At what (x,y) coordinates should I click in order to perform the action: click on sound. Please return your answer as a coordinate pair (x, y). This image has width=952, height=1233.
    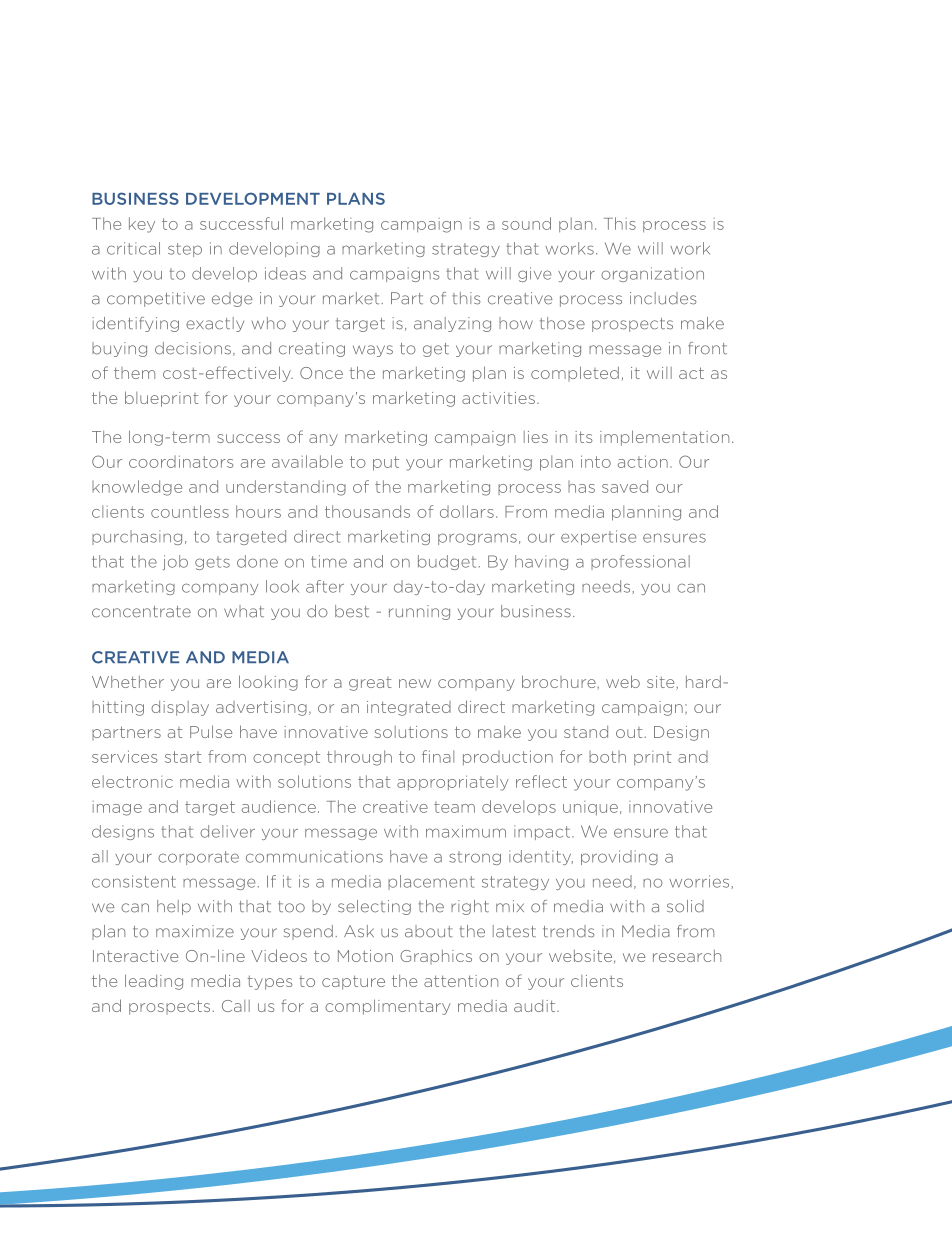
    Looking at the image, I should click on (526, 223).
